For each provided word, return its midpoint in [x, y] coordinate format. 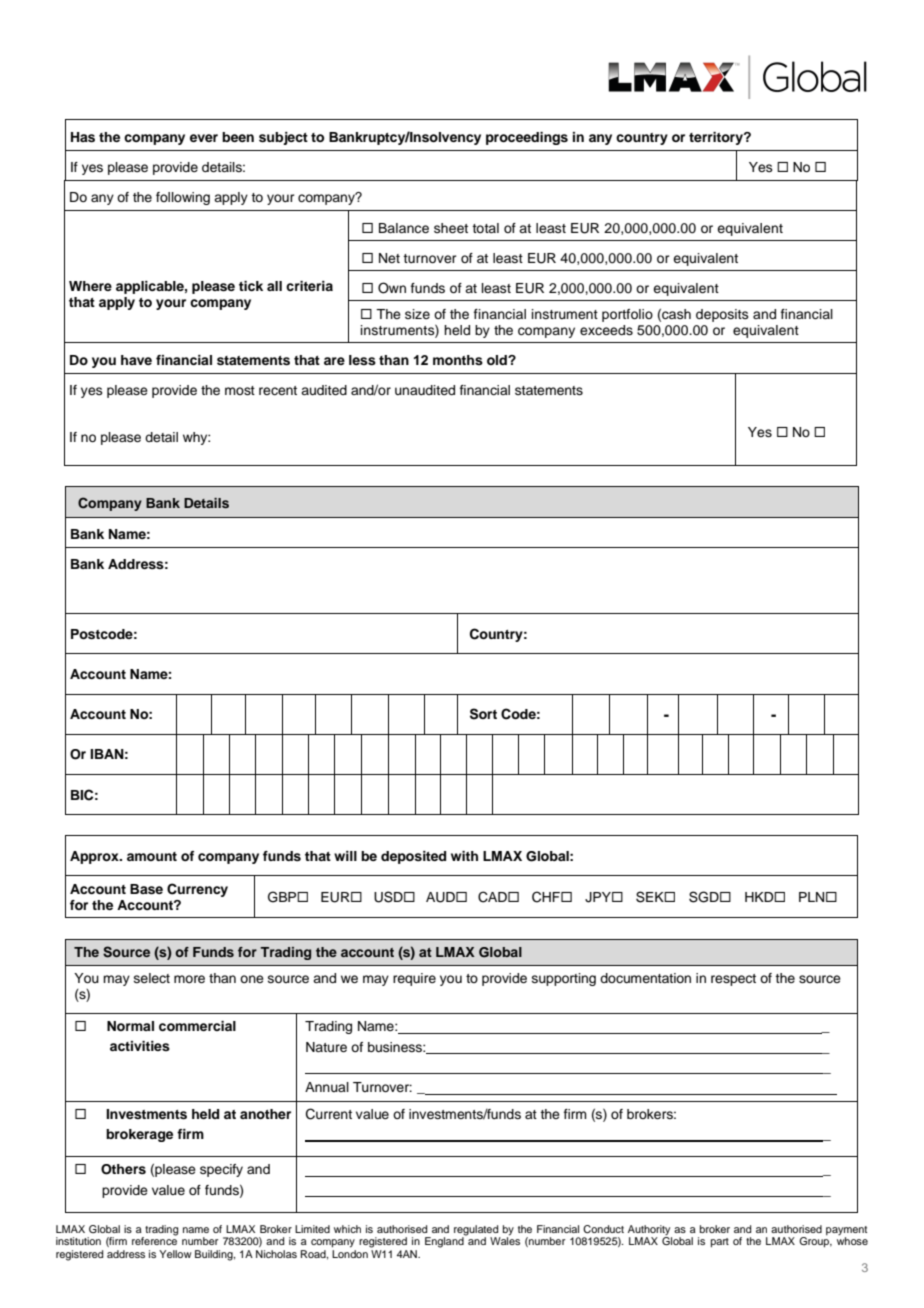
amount [152, 856]
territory [717, 138]
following [183, 198]
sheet [451, 228]
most [240, 390]
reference [154, 1240]
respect [733, 980]
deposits [722, 315]
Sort [483, 714]
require [414, 979]
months [458, 360]
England [445, 1241]
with [464, 856]
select [152, 978]
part [720, 1243]
